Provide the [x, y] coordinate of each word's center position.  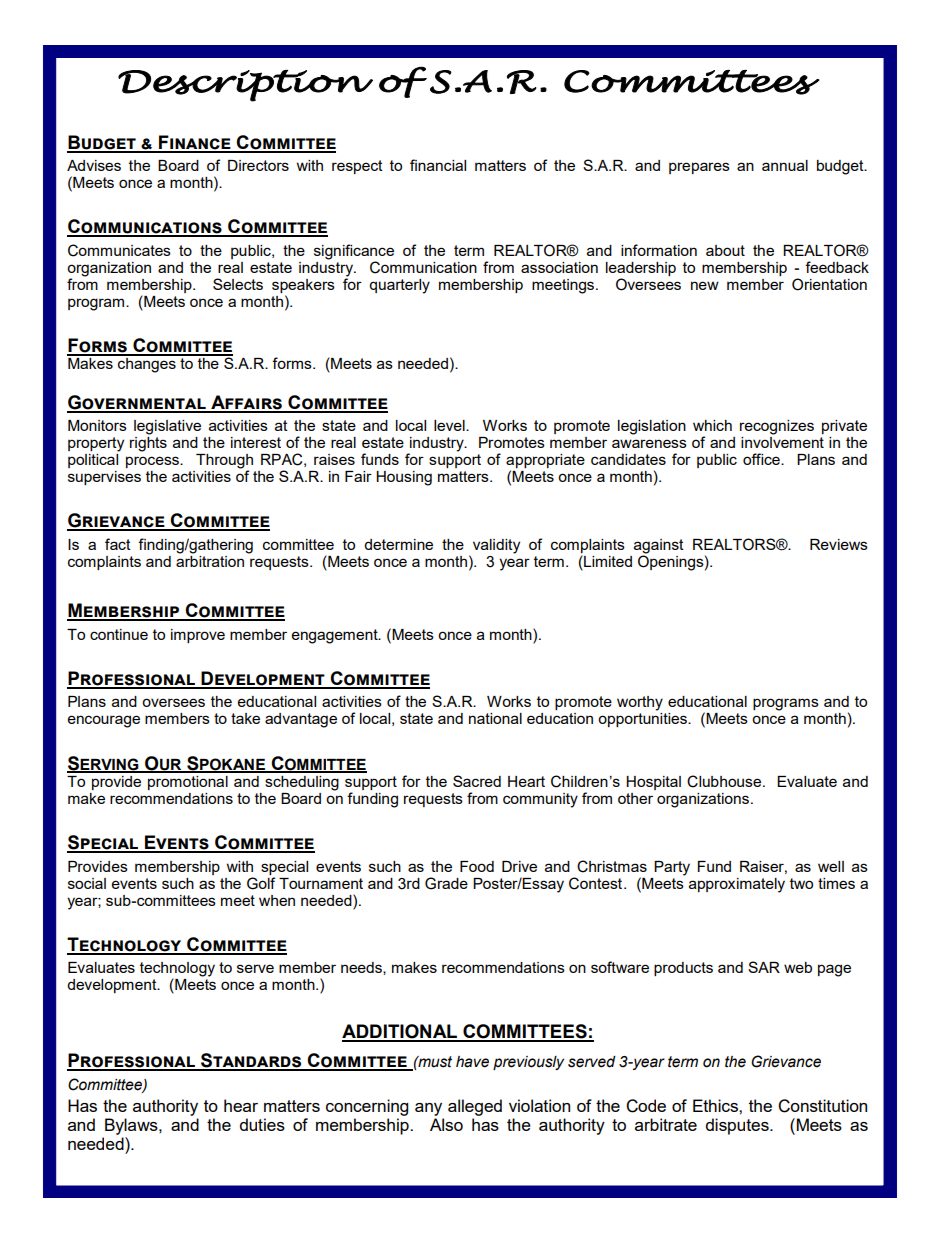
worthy [640, 703]
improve [198, 636]
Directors [258, 165]
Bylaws [132, 1126]
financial [438, 165]
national [495, 718]
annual [785, 165]
